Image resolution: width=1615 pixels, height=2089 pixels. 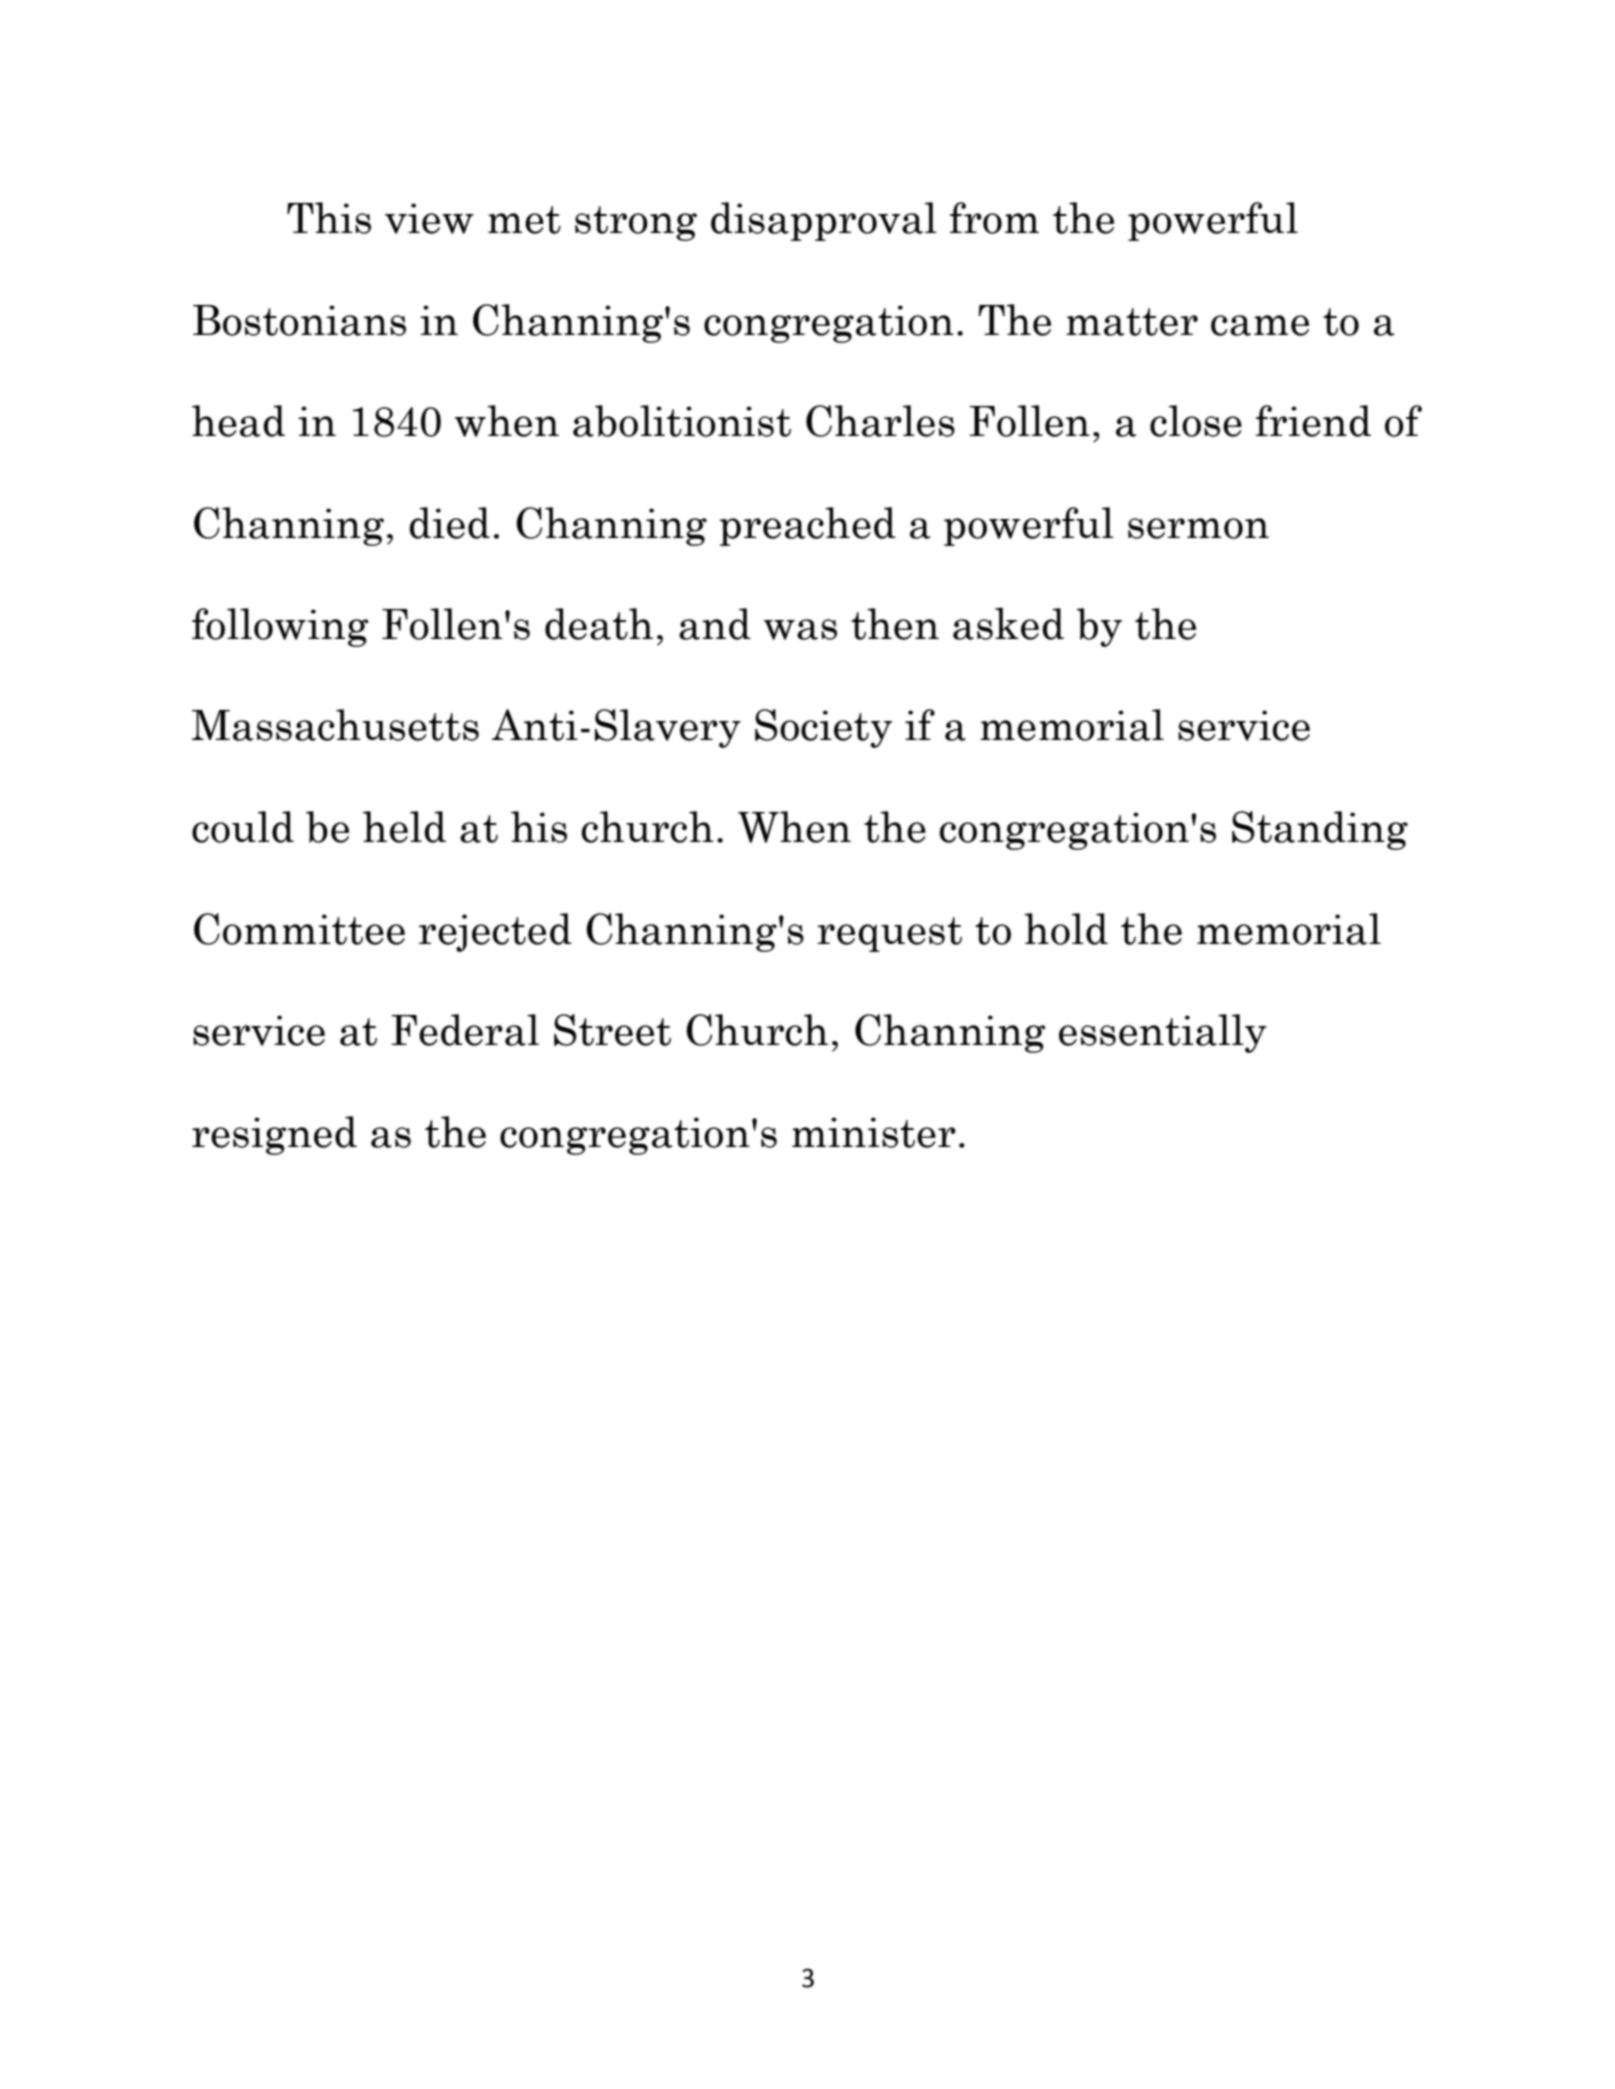 I want to click on disapproval, so click(x=824, y=221).
